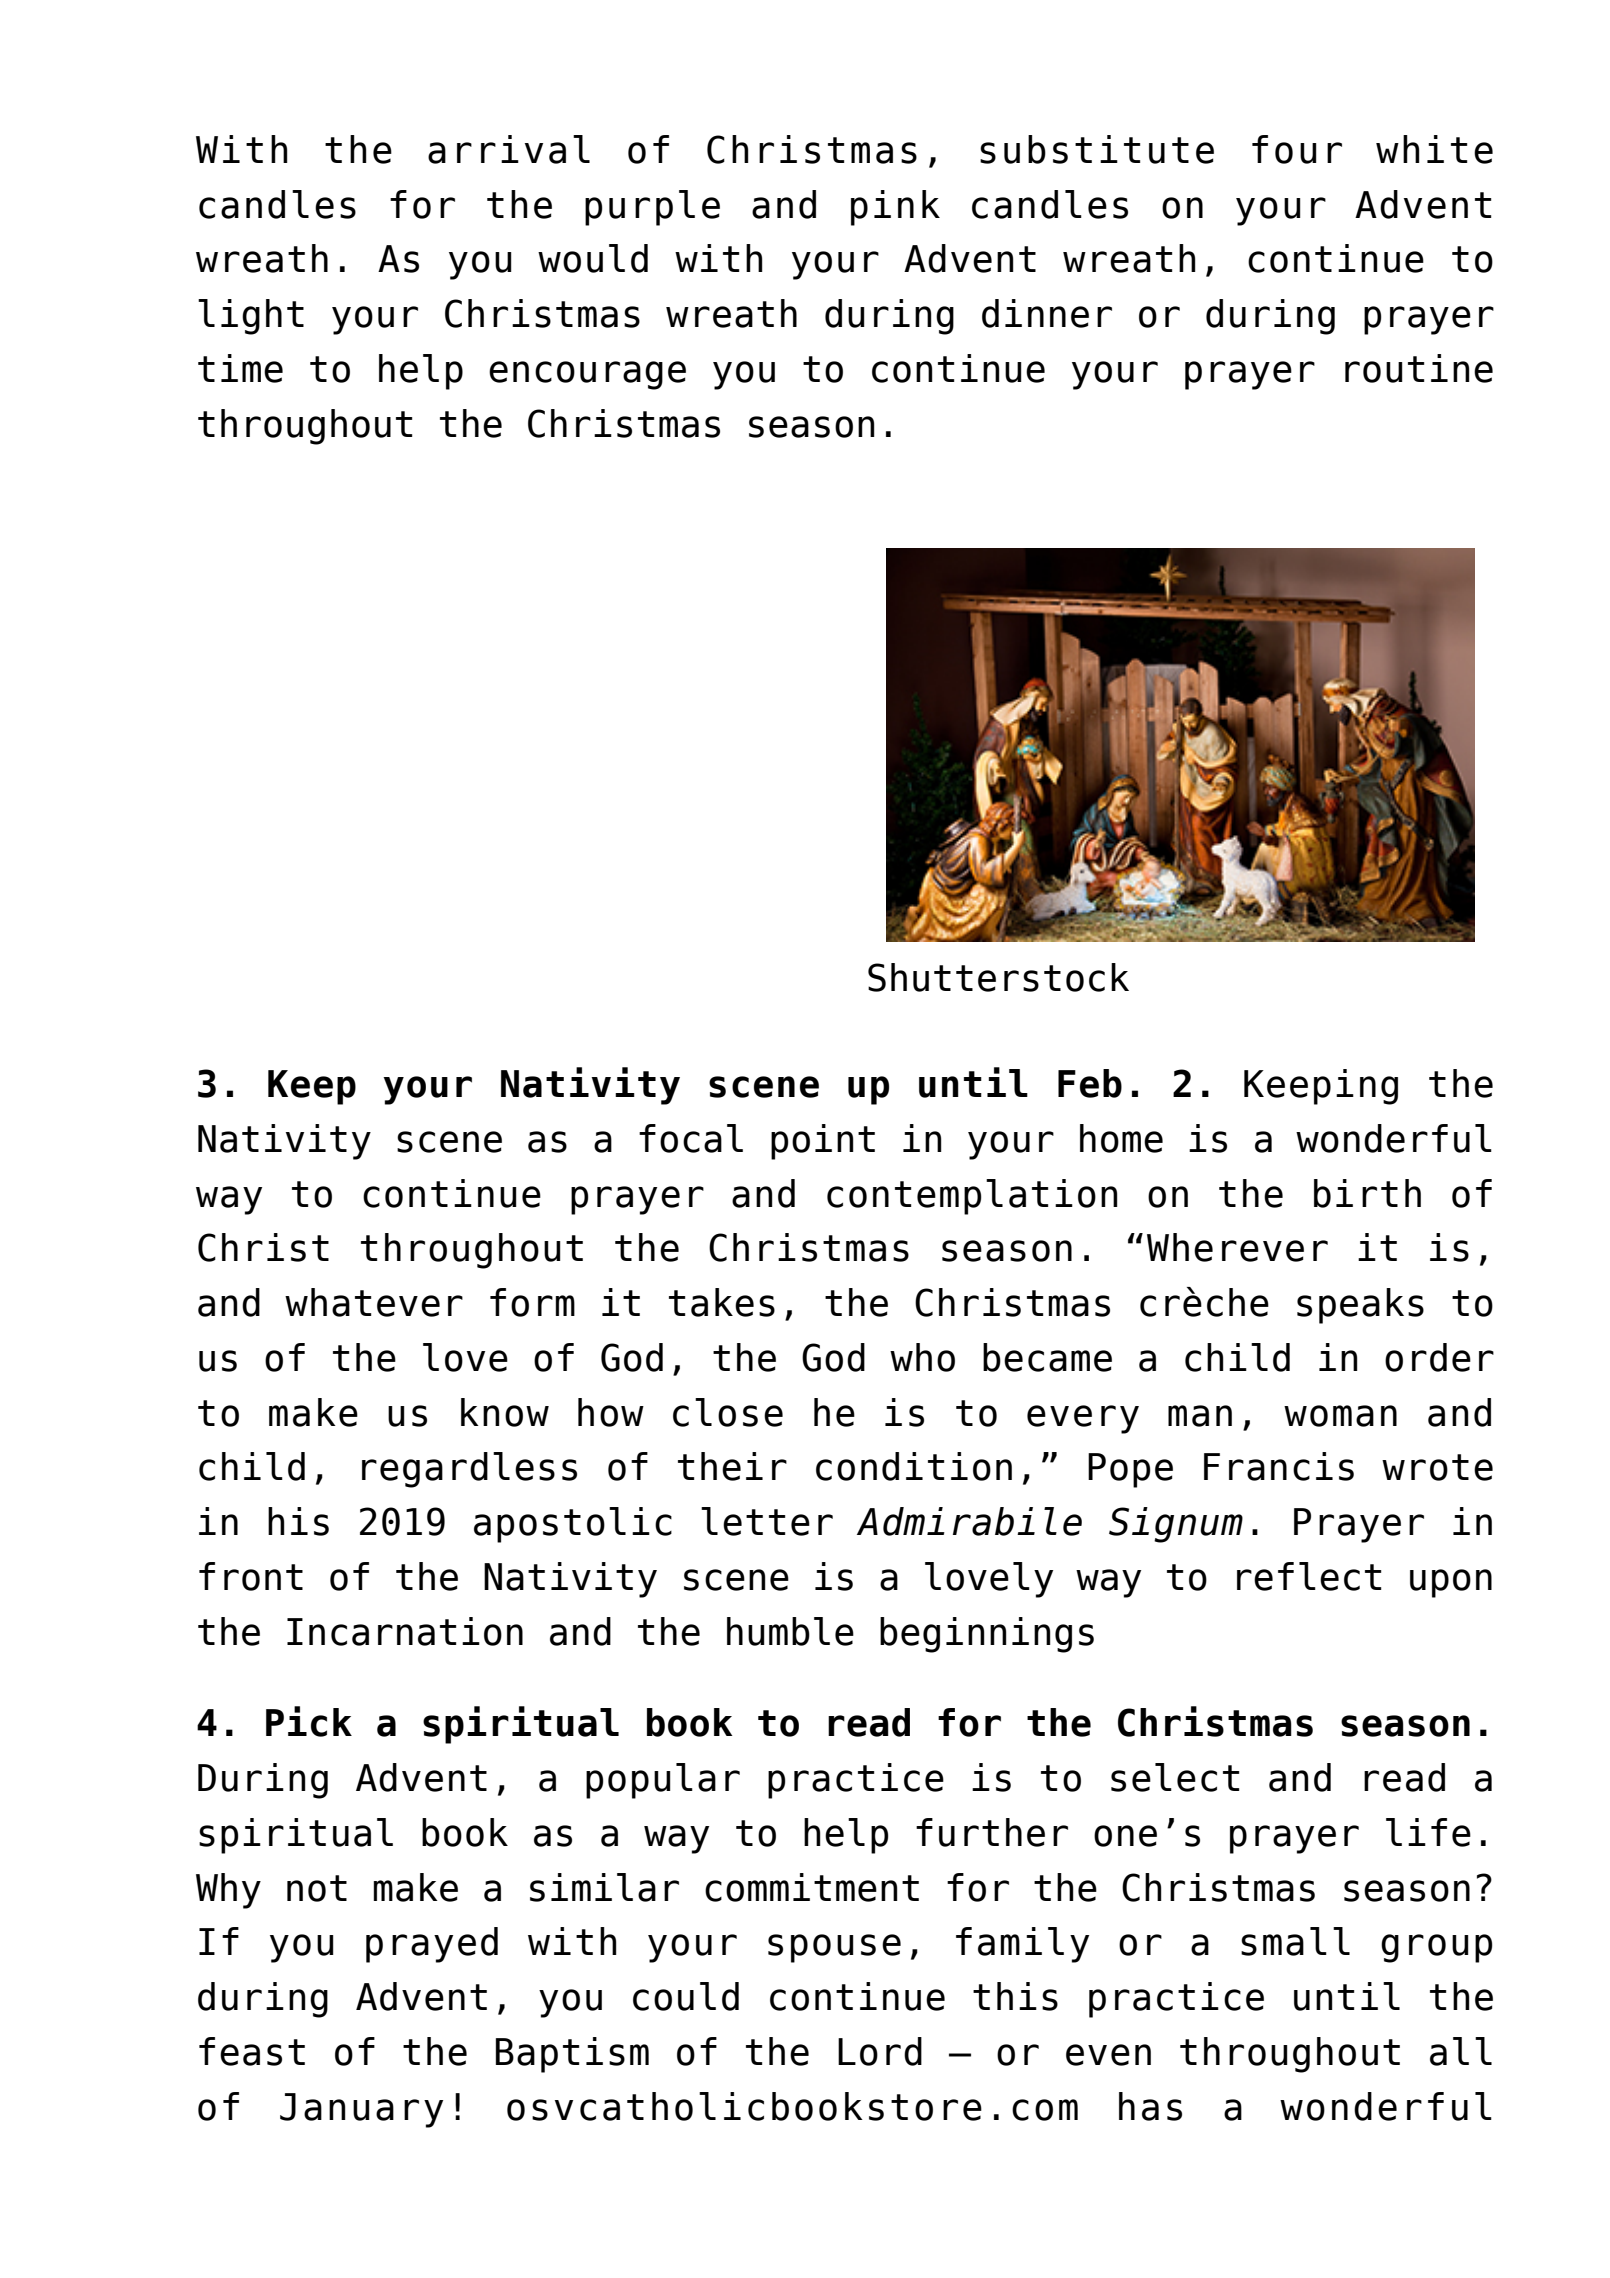 This page has height=2278, width=1610. I want to click on Lord, so click(880, 2051).
